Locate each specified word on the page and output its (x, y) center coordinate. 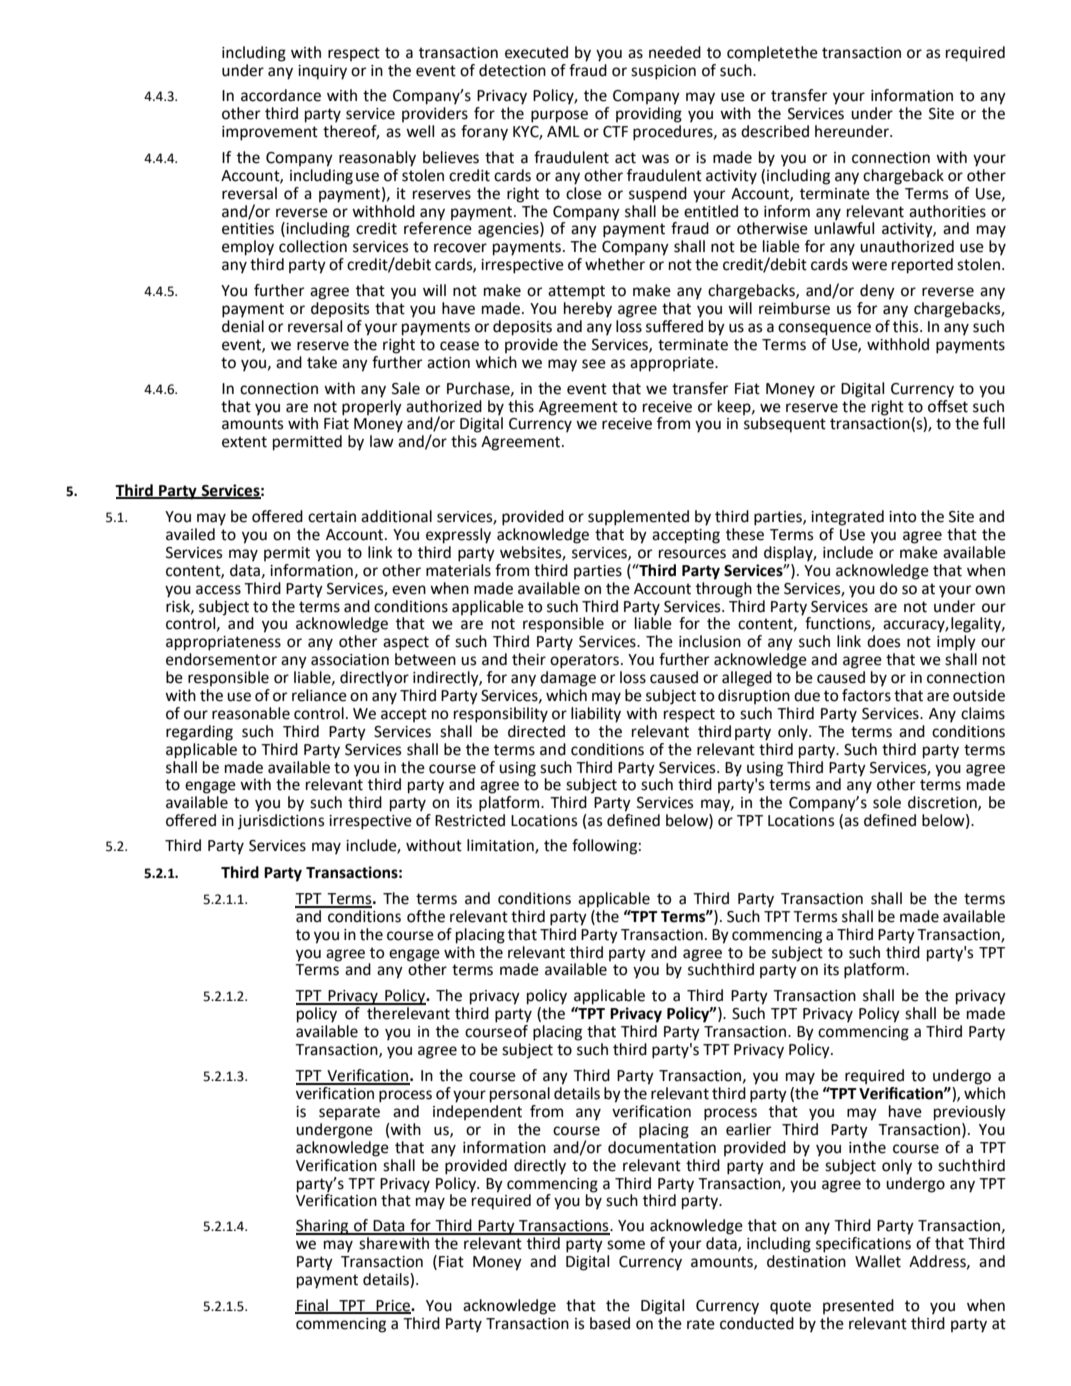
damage (568, 679)
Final (312, 1306)
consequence (824, 329)
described (775, 131)
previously (970, 1113)
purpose (559, 116)
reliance (319, 695)
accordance (281, 95)
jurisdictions (281, 822)
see (594, 364)
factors (866, 694)
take (322, 362)
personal (520, 1095)
